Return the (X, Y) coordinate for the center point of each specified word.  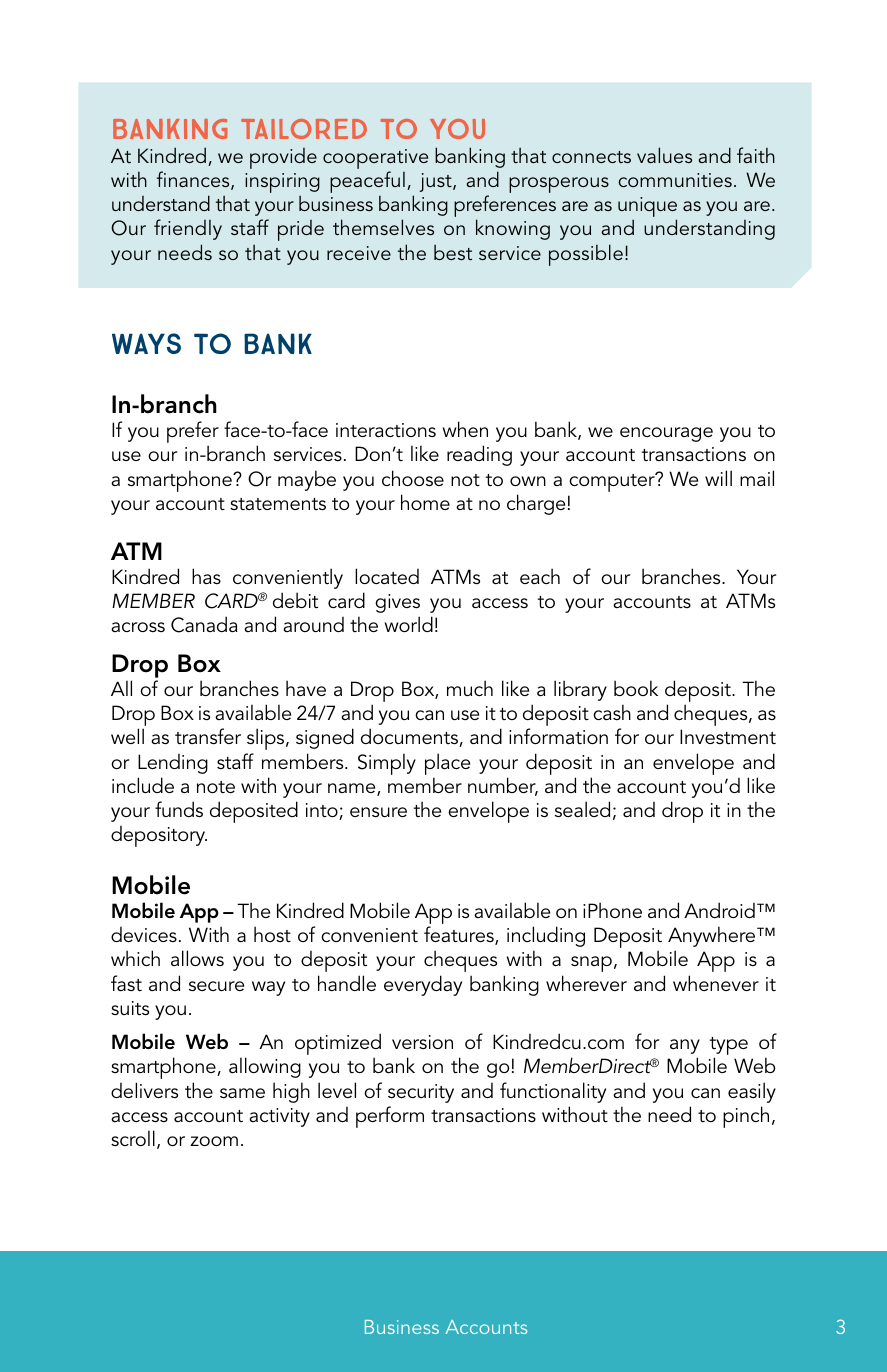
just (436, 182)
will (718, 478)
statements (278, 504)
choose (413, 478)
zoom (214, 1141)
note (216, 787)
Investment (728, 736)
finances (194, 180)
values (664, 155)
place (447, 764)
